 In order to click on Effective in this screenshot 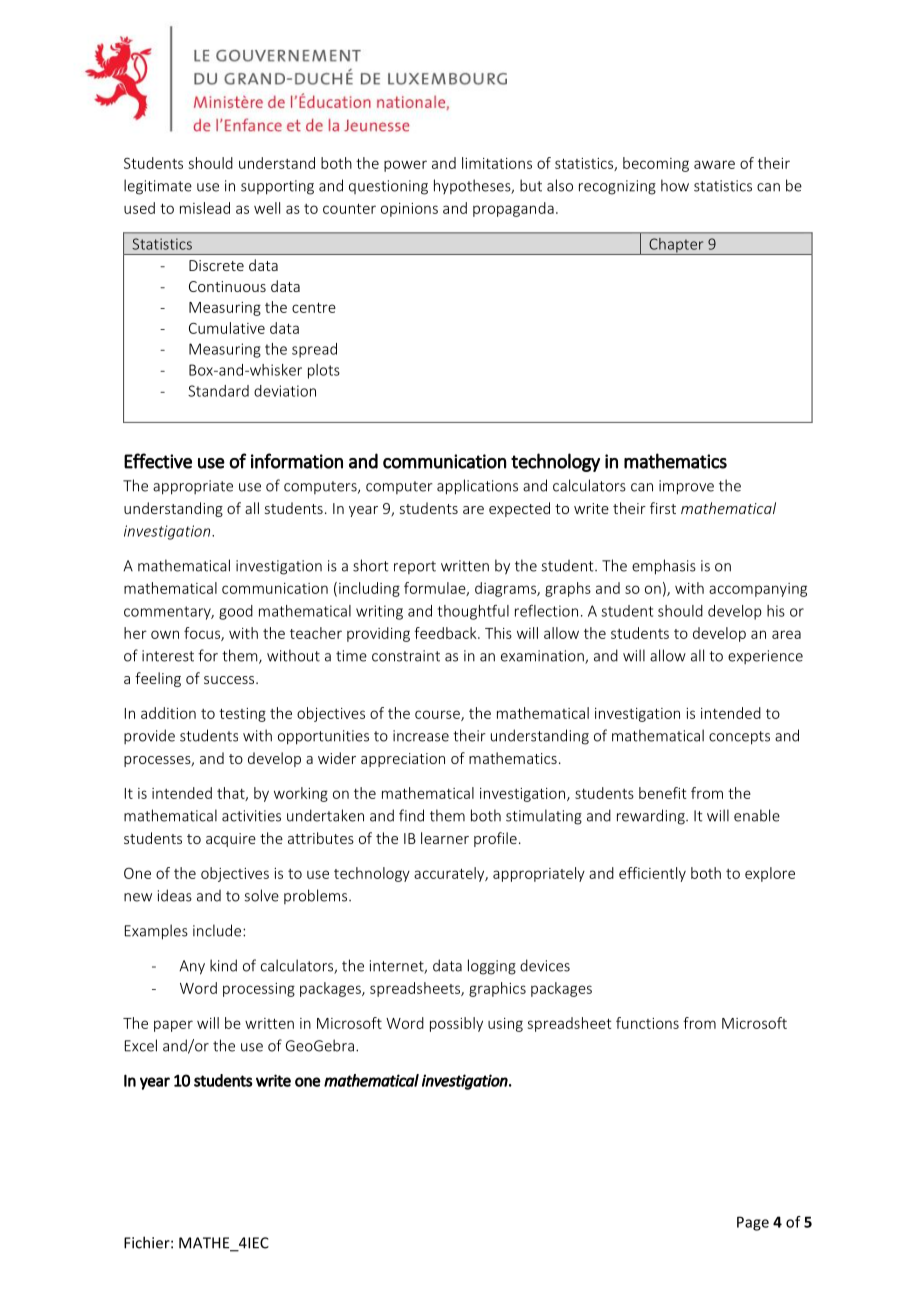, I will do `click(158, 461)`.
